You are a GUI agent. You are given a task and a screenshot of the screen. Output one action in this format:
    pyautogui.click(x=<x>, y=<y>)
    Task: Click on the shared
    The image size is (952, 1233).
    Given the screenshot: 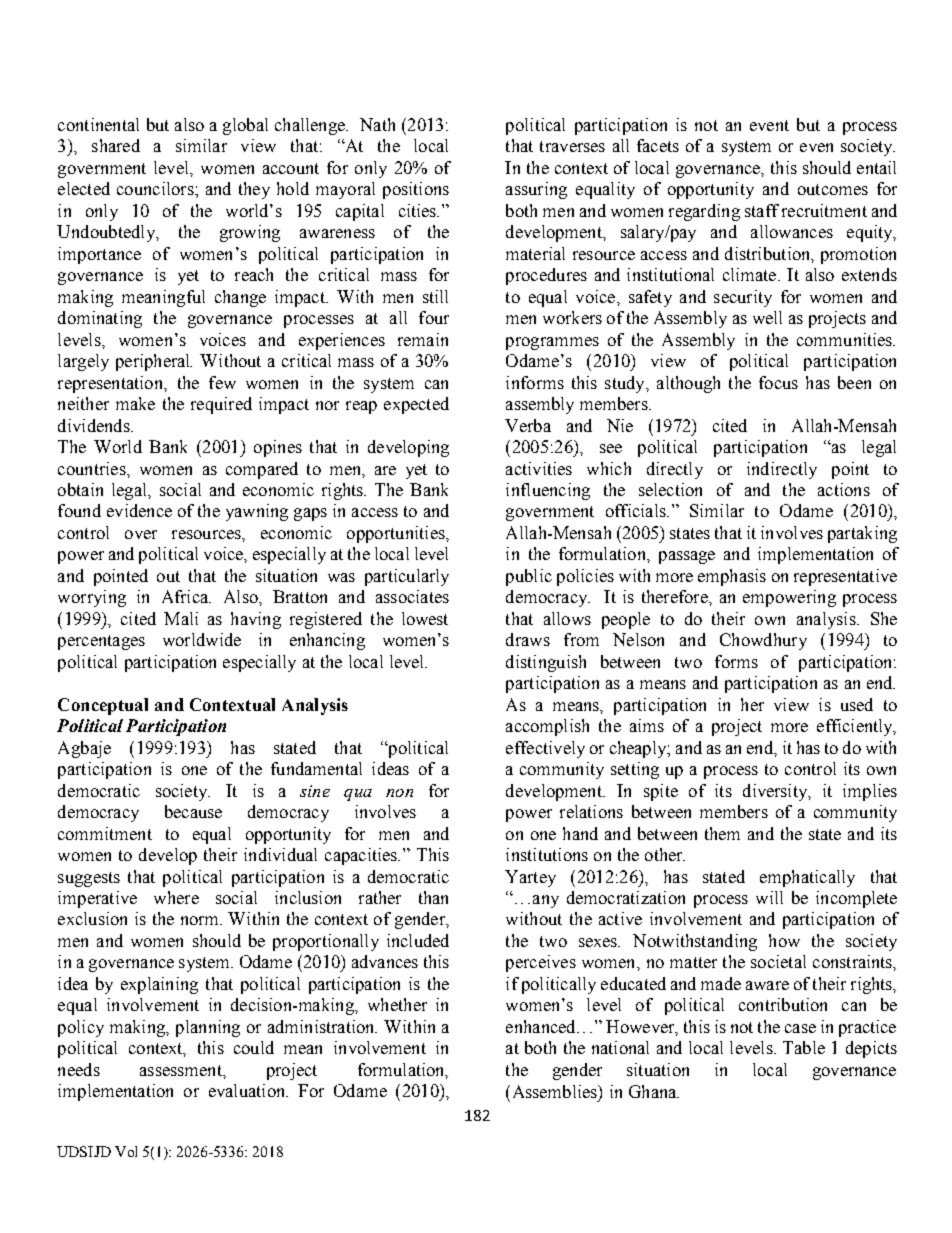 What is the action you would take?
    pyautogui.click(x=116, y=145)
